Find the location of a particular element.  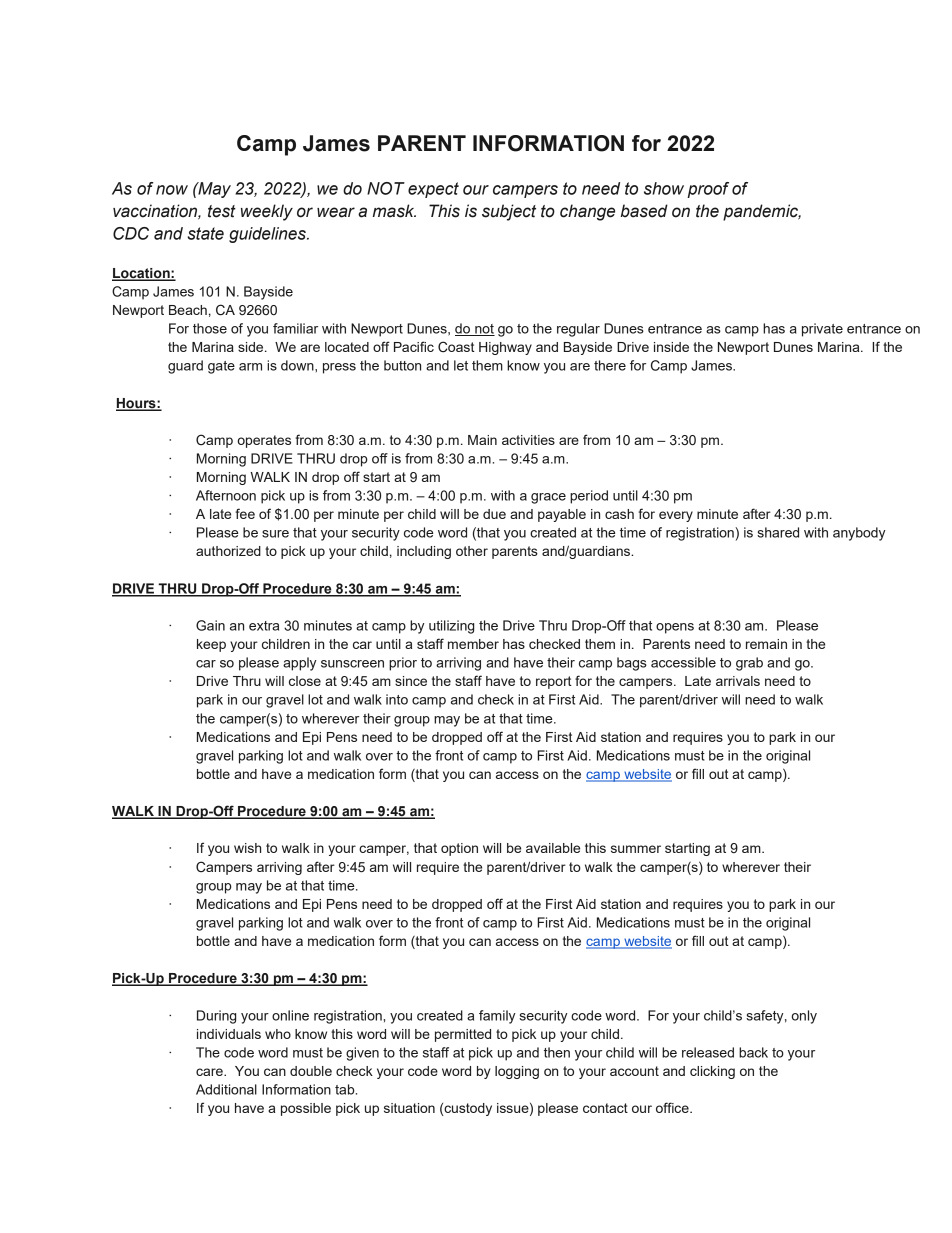

member is located at coordinates (473, 644).
